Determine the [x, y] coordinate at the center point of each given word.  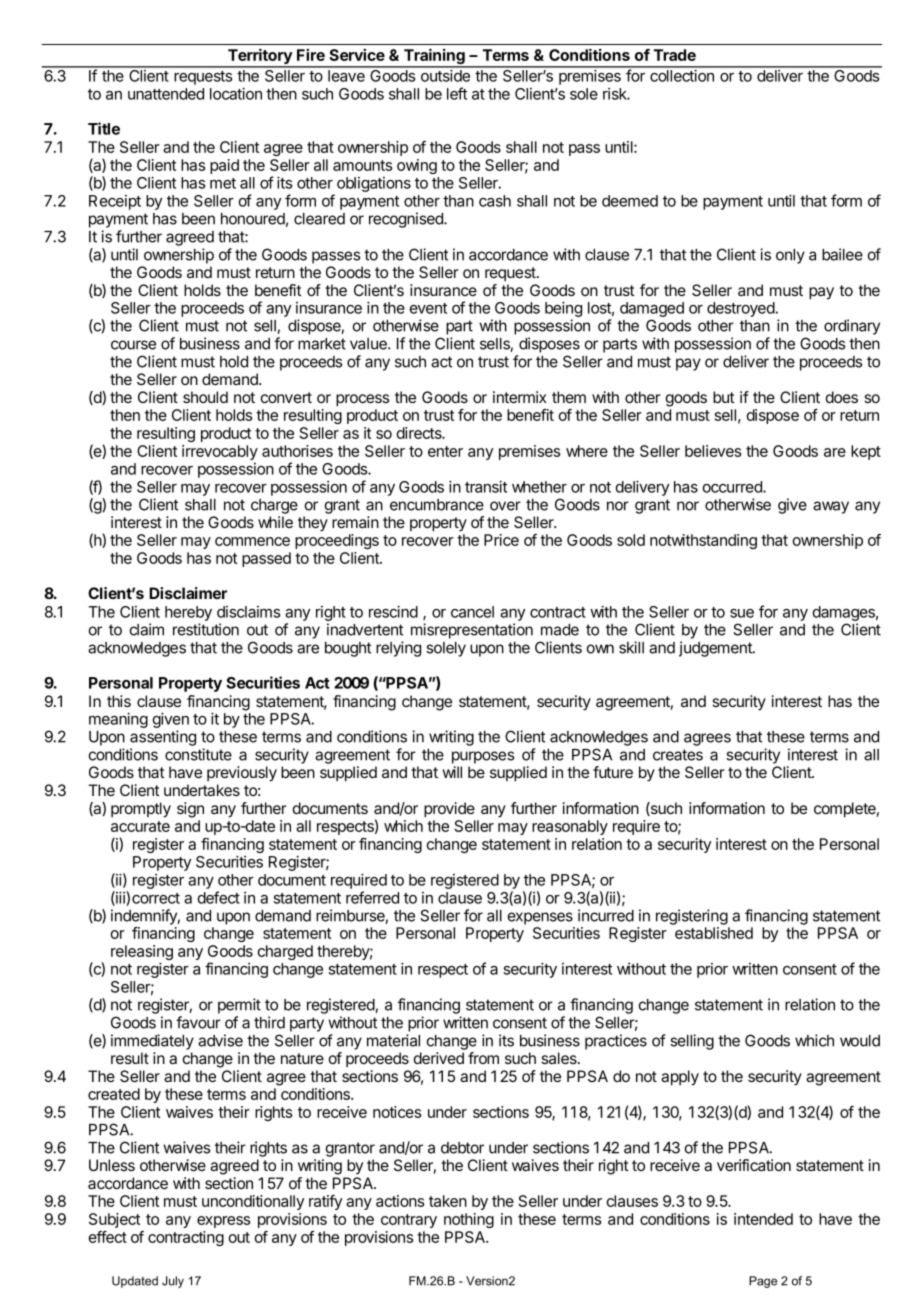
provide [449, 810]
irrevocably [220, 452]
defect [219, 897]
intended [763, 1219]
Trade [675, 55]
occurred [733, 487]
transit [486, 486]
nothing [469, 1220]
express [224, 1222]
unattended [166, 94]
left [457, 93]
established [714, 933]
